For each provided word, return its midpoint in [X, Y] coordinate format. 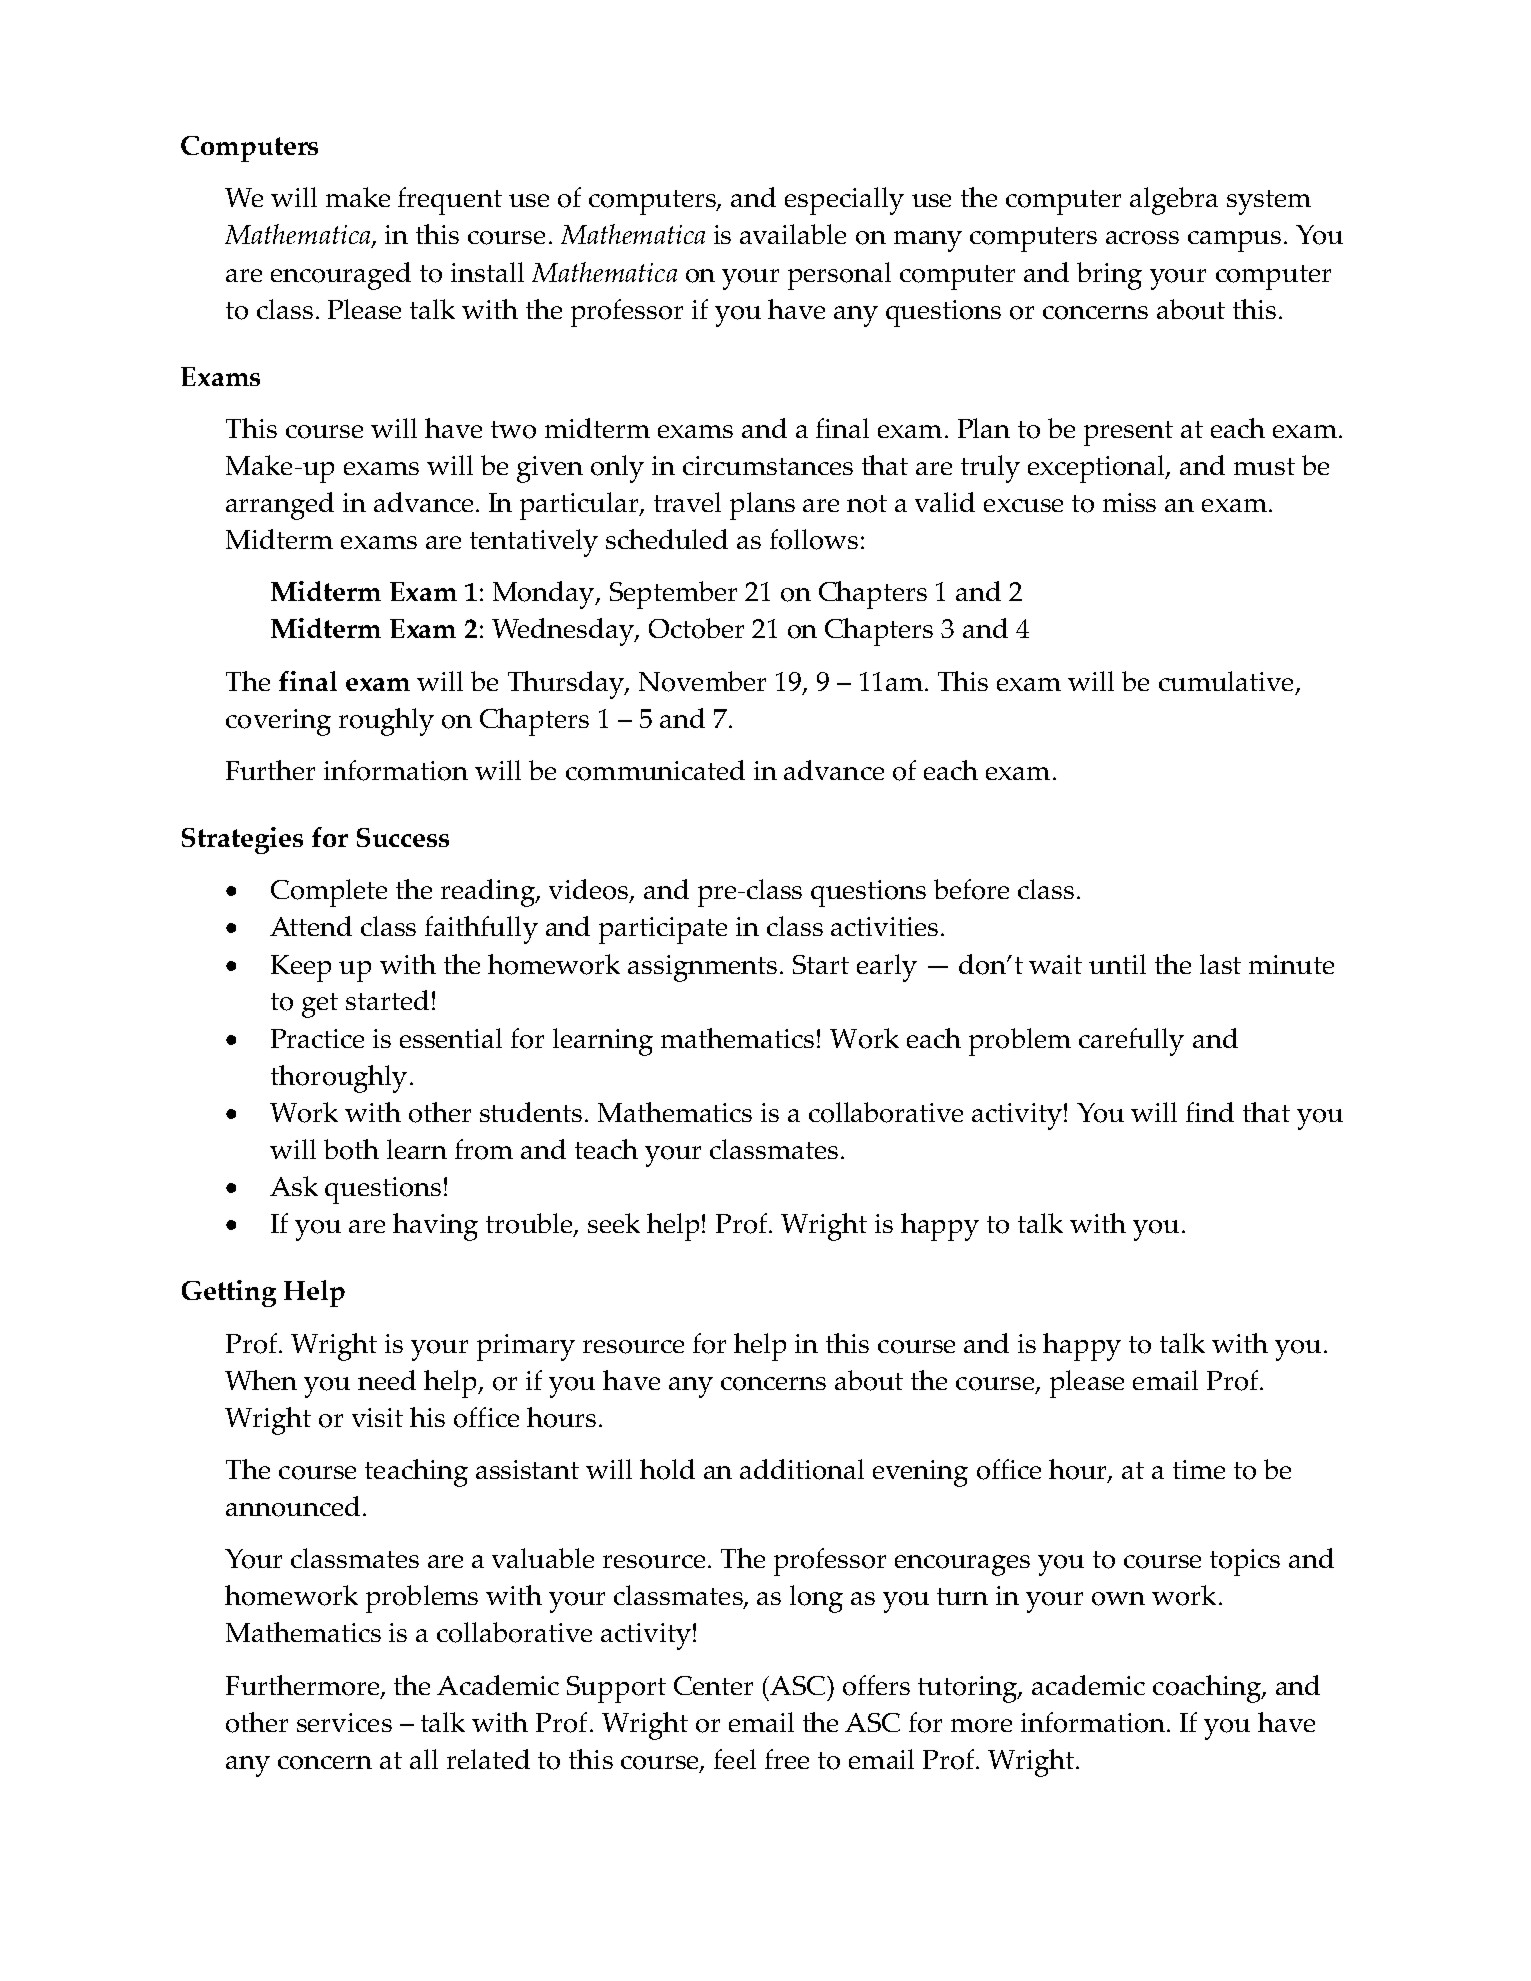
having [435, 1227]
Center [713, 1685]
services [344, 1722]
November [702, 681]
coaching [1208, 1689]
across [1142, 238]
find [1210, 1112]
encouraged [341, 276]
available [793, 234]
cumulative [1226, 681]
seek [614, 1223]
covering [278, 722]
